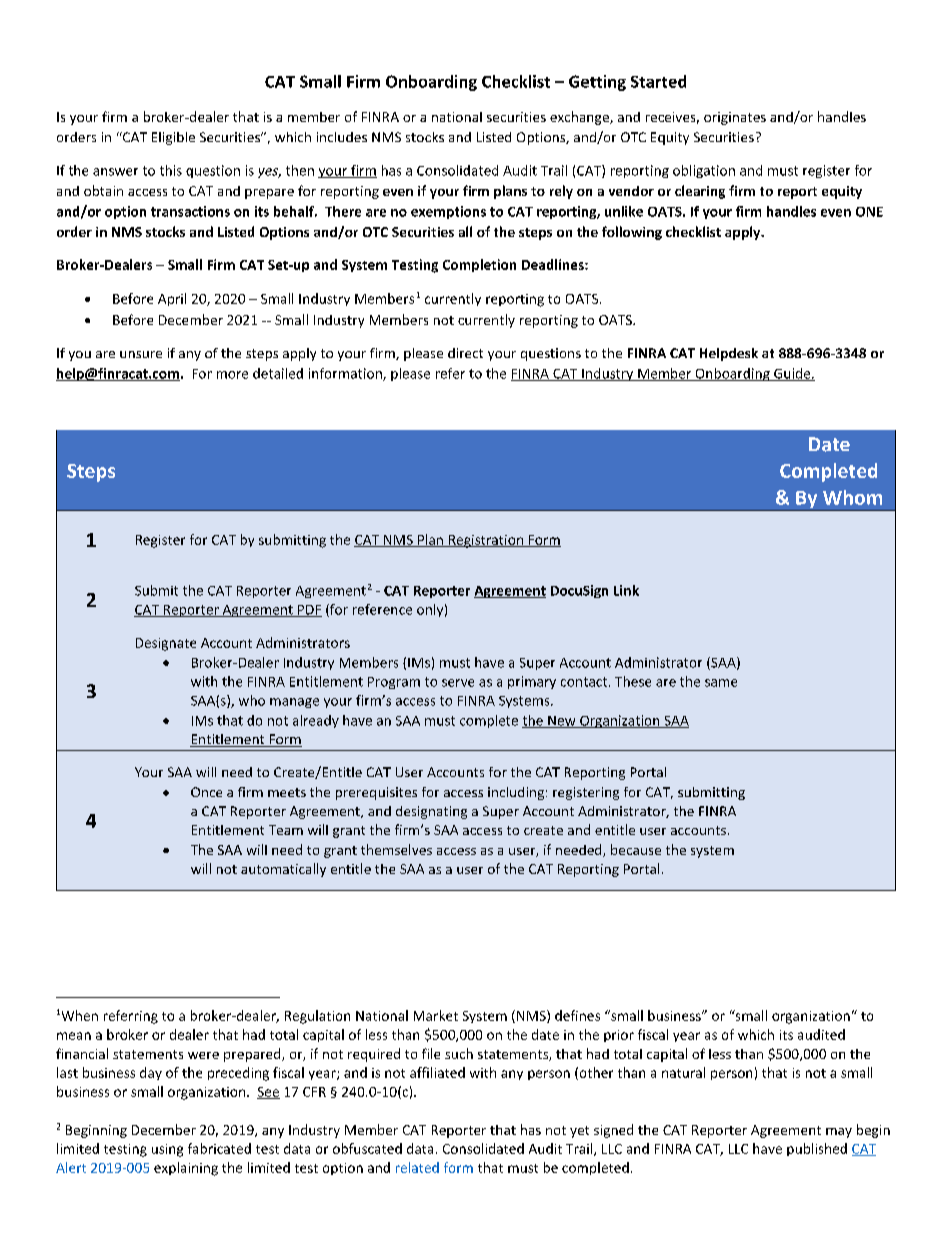 The image size is (952, 1233). I want to click on more, so click(232, 375).
